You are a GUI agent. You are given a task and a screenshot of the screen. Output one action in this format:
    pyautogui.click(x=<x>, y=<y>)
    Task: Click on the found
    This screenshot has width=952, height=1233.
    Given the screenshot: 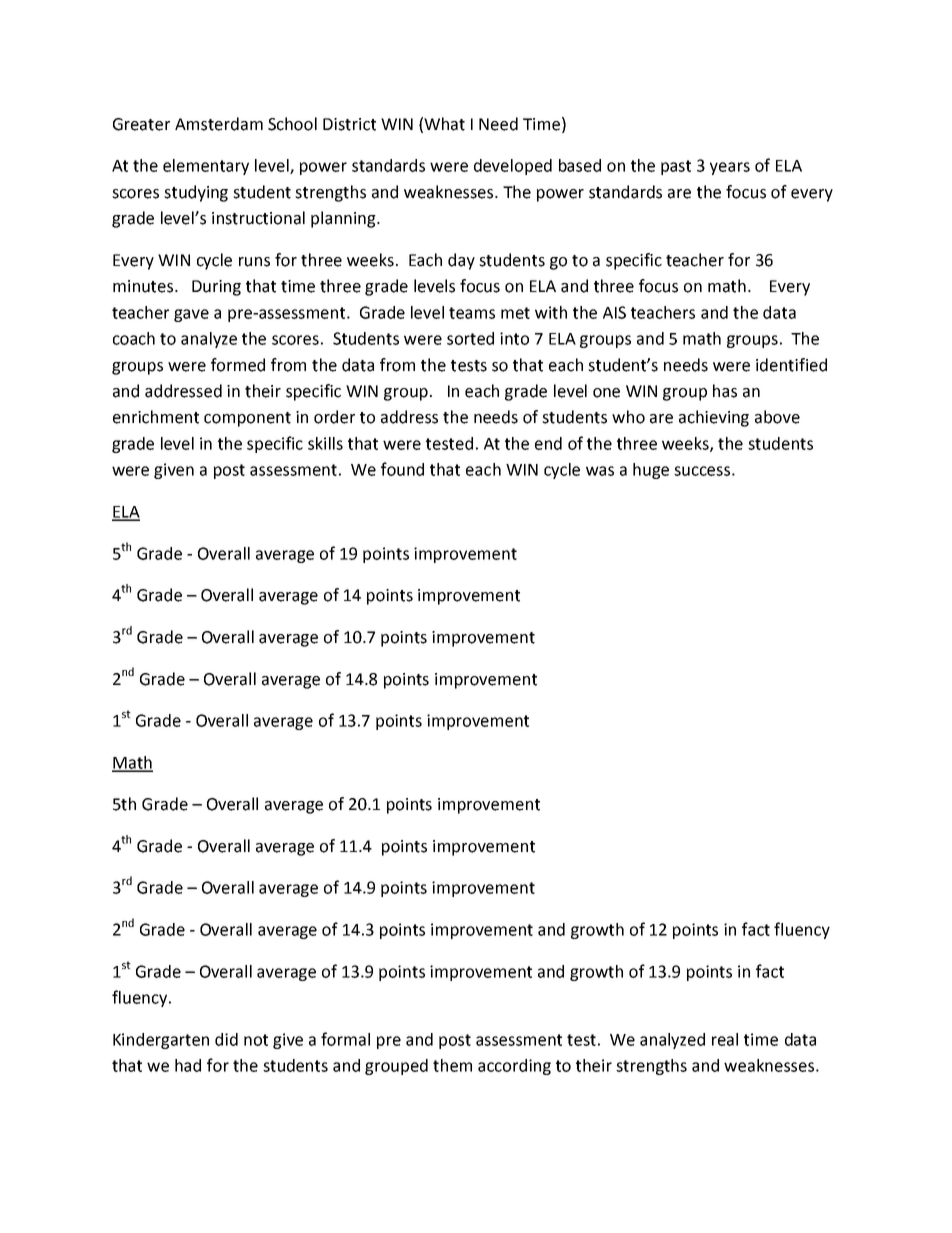 What is the action you would take?
    pyautogui.click(x=402, y=469)
